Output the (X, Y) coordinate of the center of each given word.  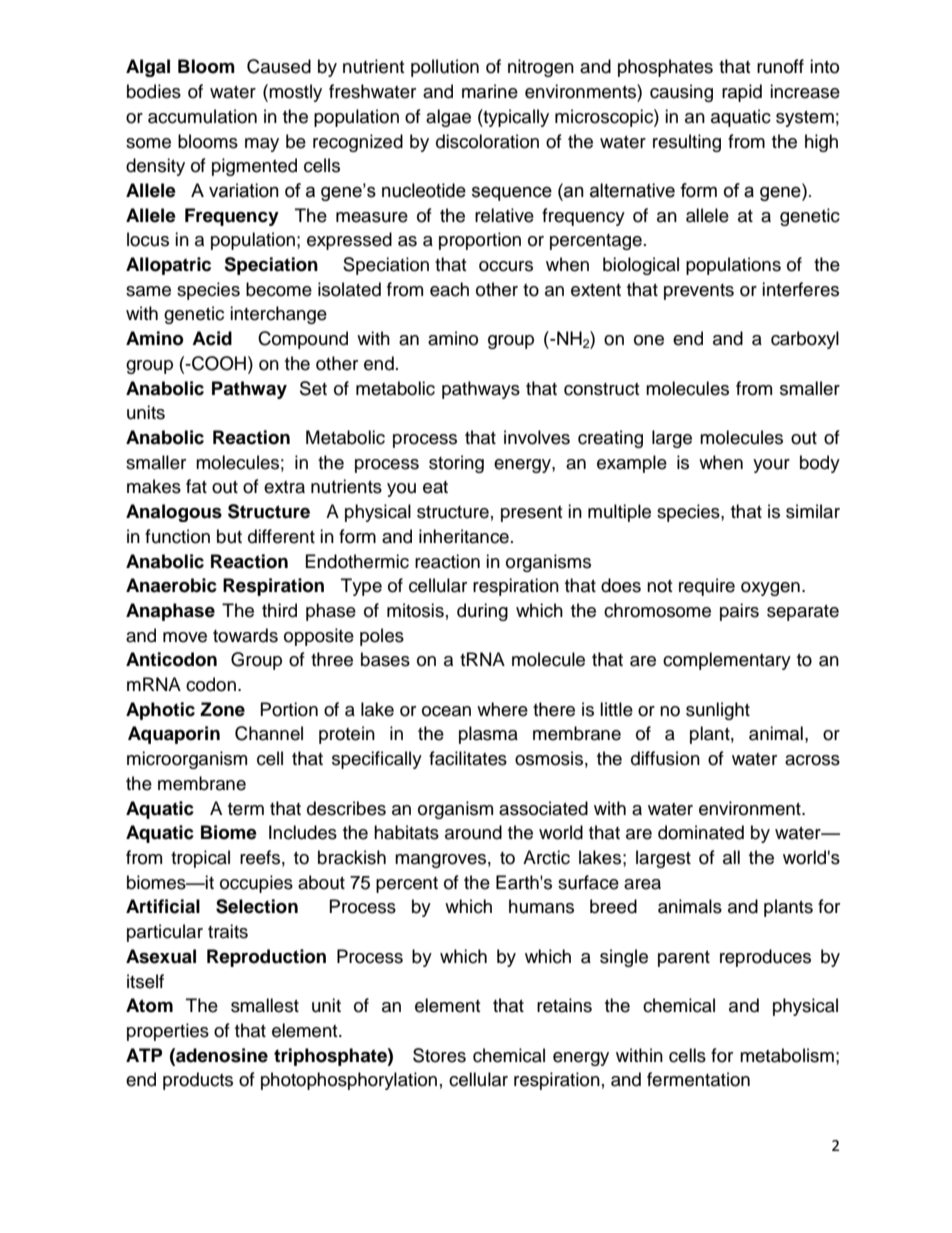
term (246, 809)
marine (490, 91)
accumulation (202, 116)
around (473, 832)
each (449, 289)
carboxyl (805, 340)
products (198, 1081)
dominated (701, 832)
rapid (742, 93)
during (482, 612)
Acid (212, 338)
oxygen (770, 589)
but (229, 536)
